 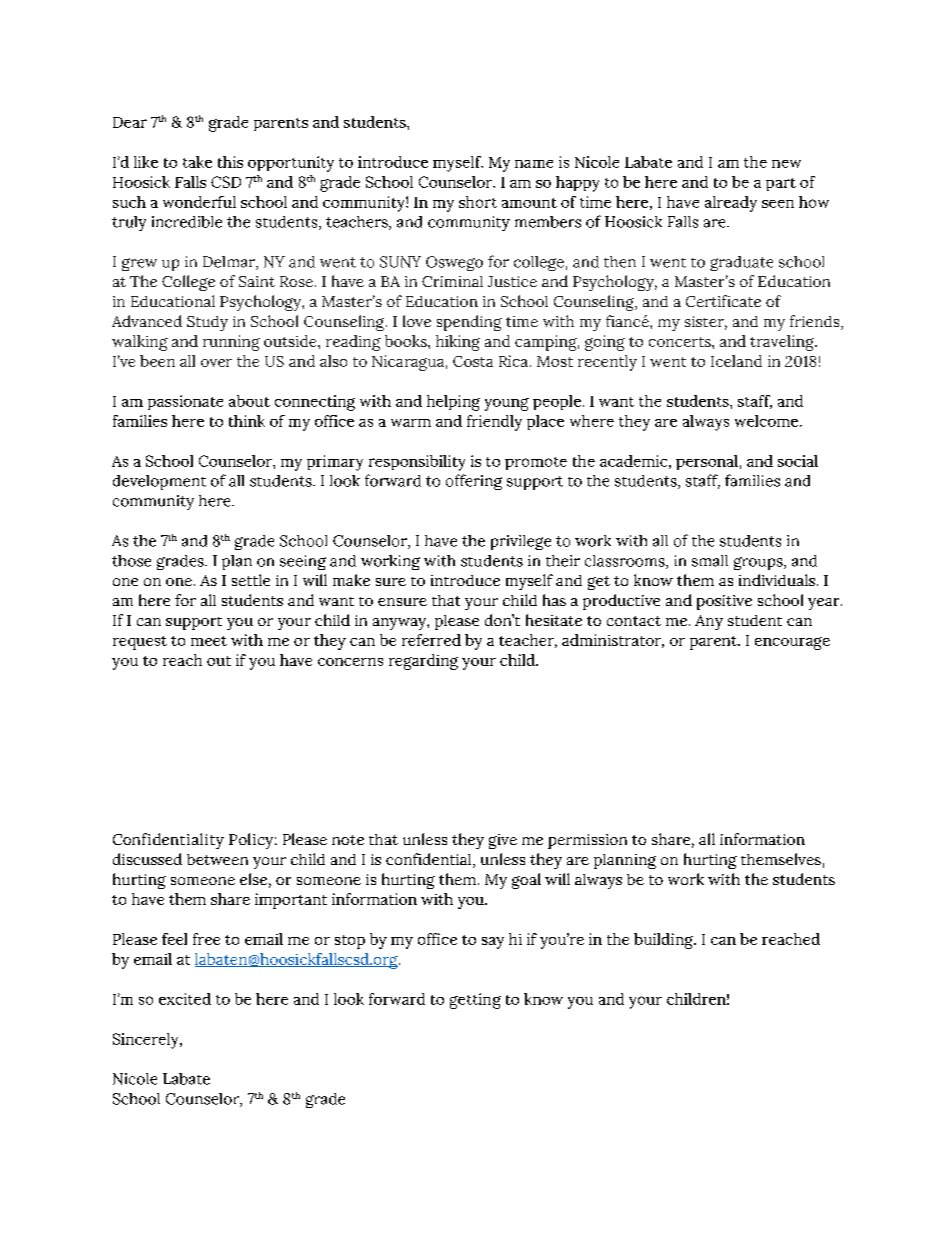 What do you see at coordinates (786, 164) in the image?
I see `new` at bounding box center [786, 164].
